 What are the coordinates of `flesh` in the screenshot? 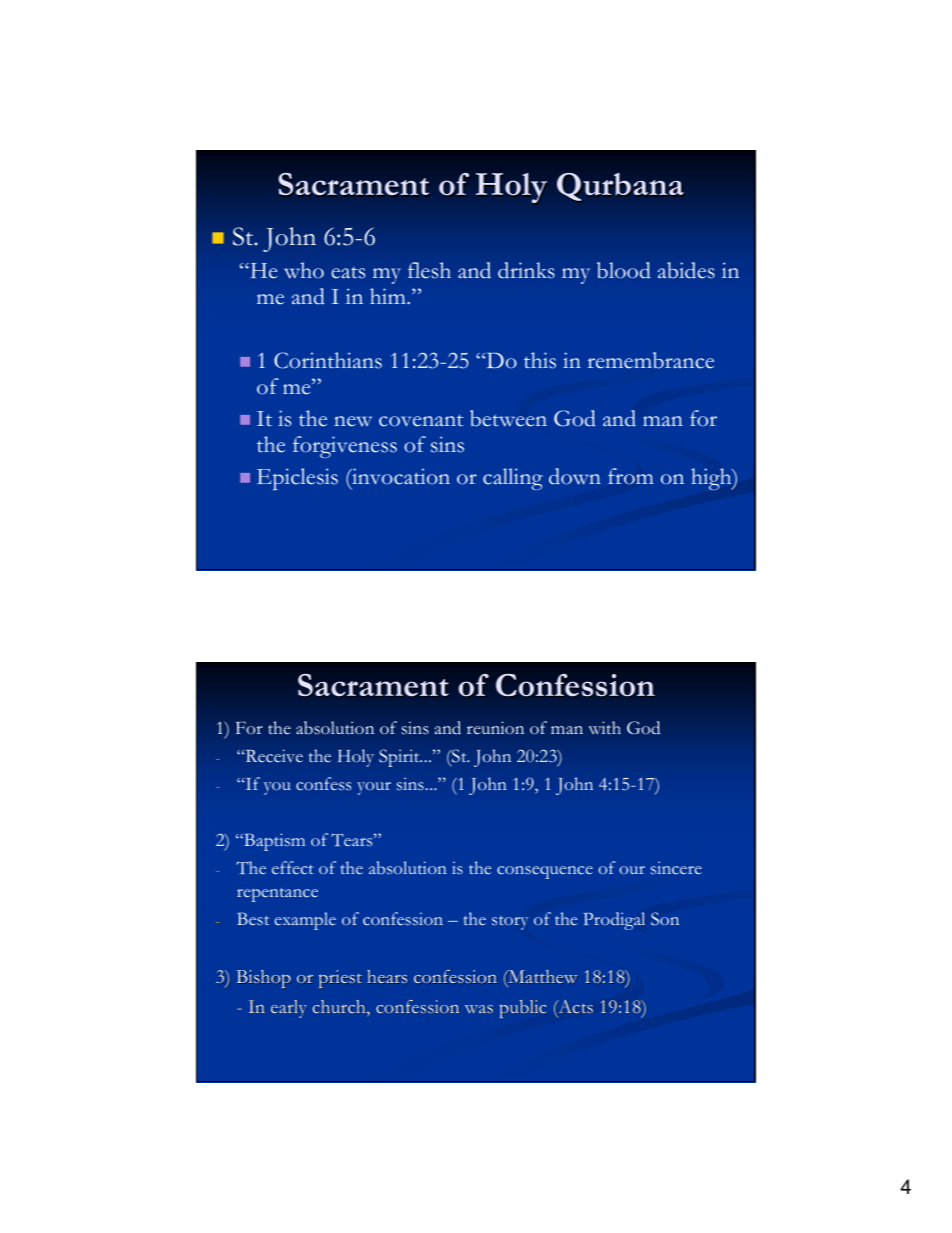 It's located at (429, 270).
